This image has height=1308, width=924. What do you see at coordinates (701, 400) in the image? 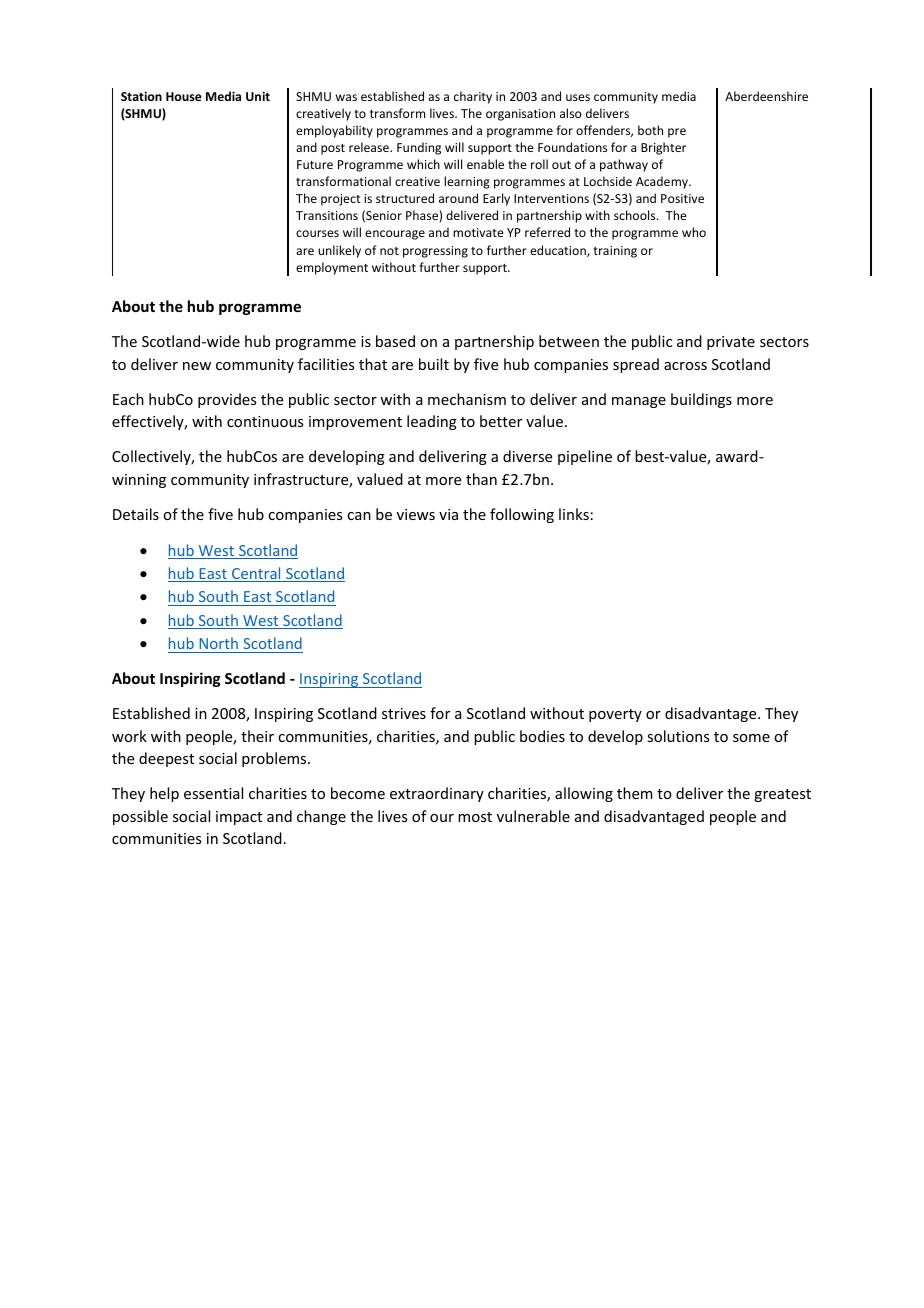
I see `buildings` at bounding box center [701, 400].
